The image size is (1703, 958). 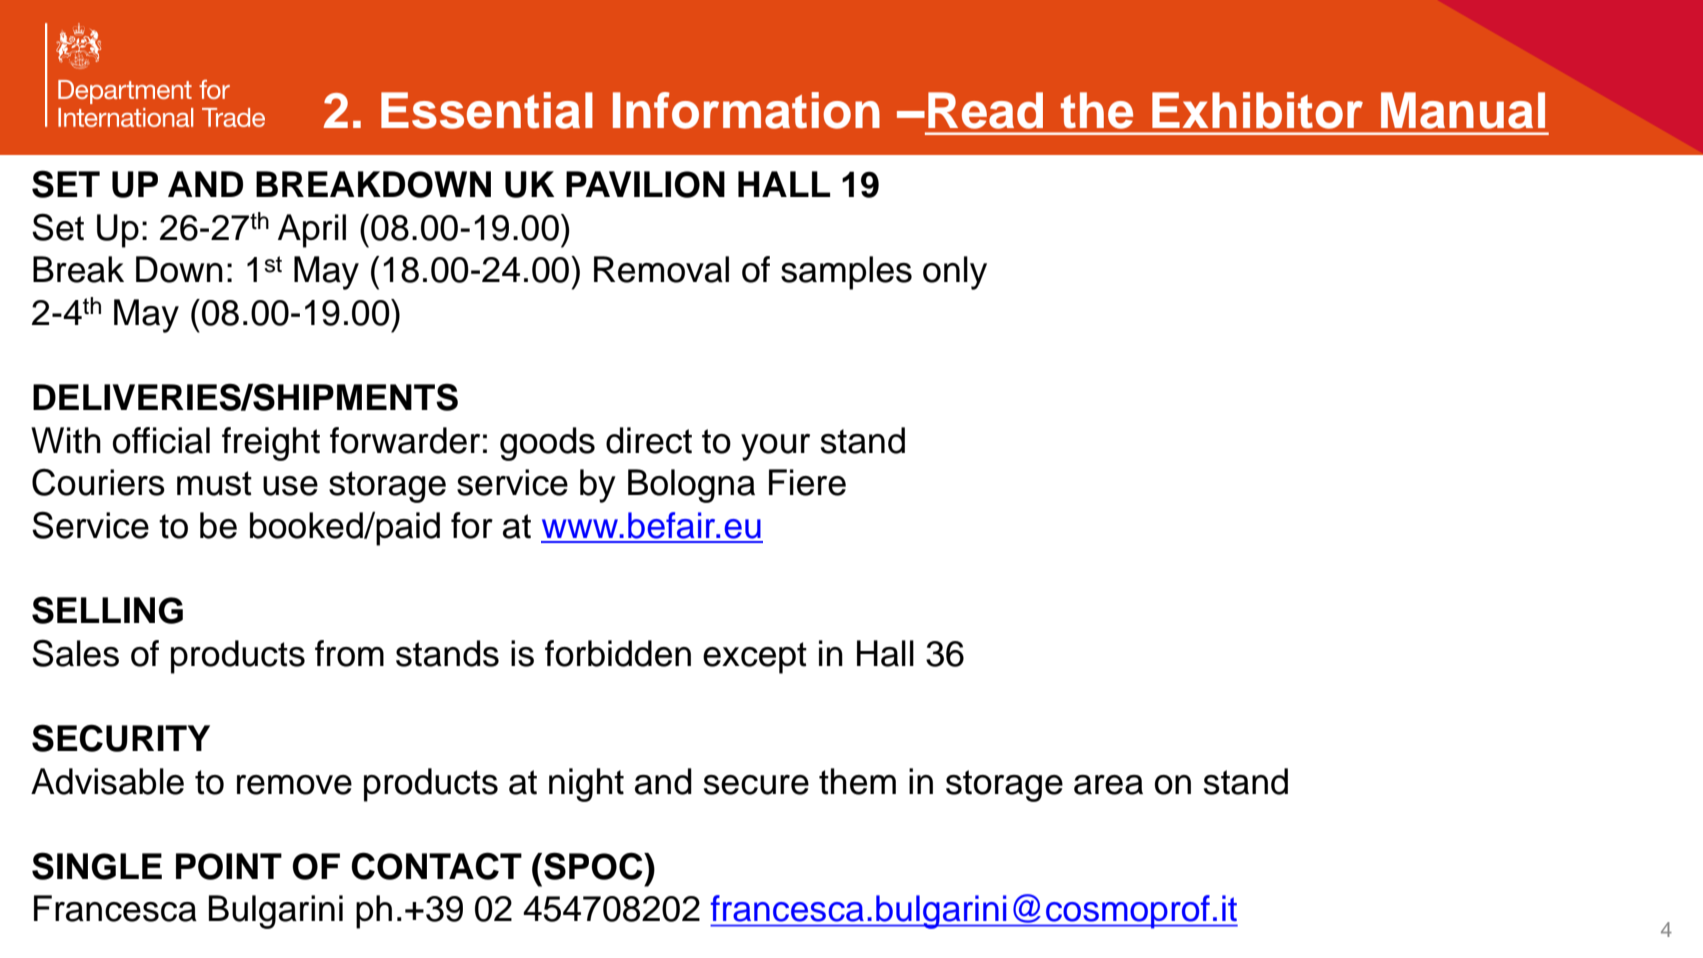 What do you see at coordinates (775, 447) in the document?
I see `your` at bounding box center [775, 447].
